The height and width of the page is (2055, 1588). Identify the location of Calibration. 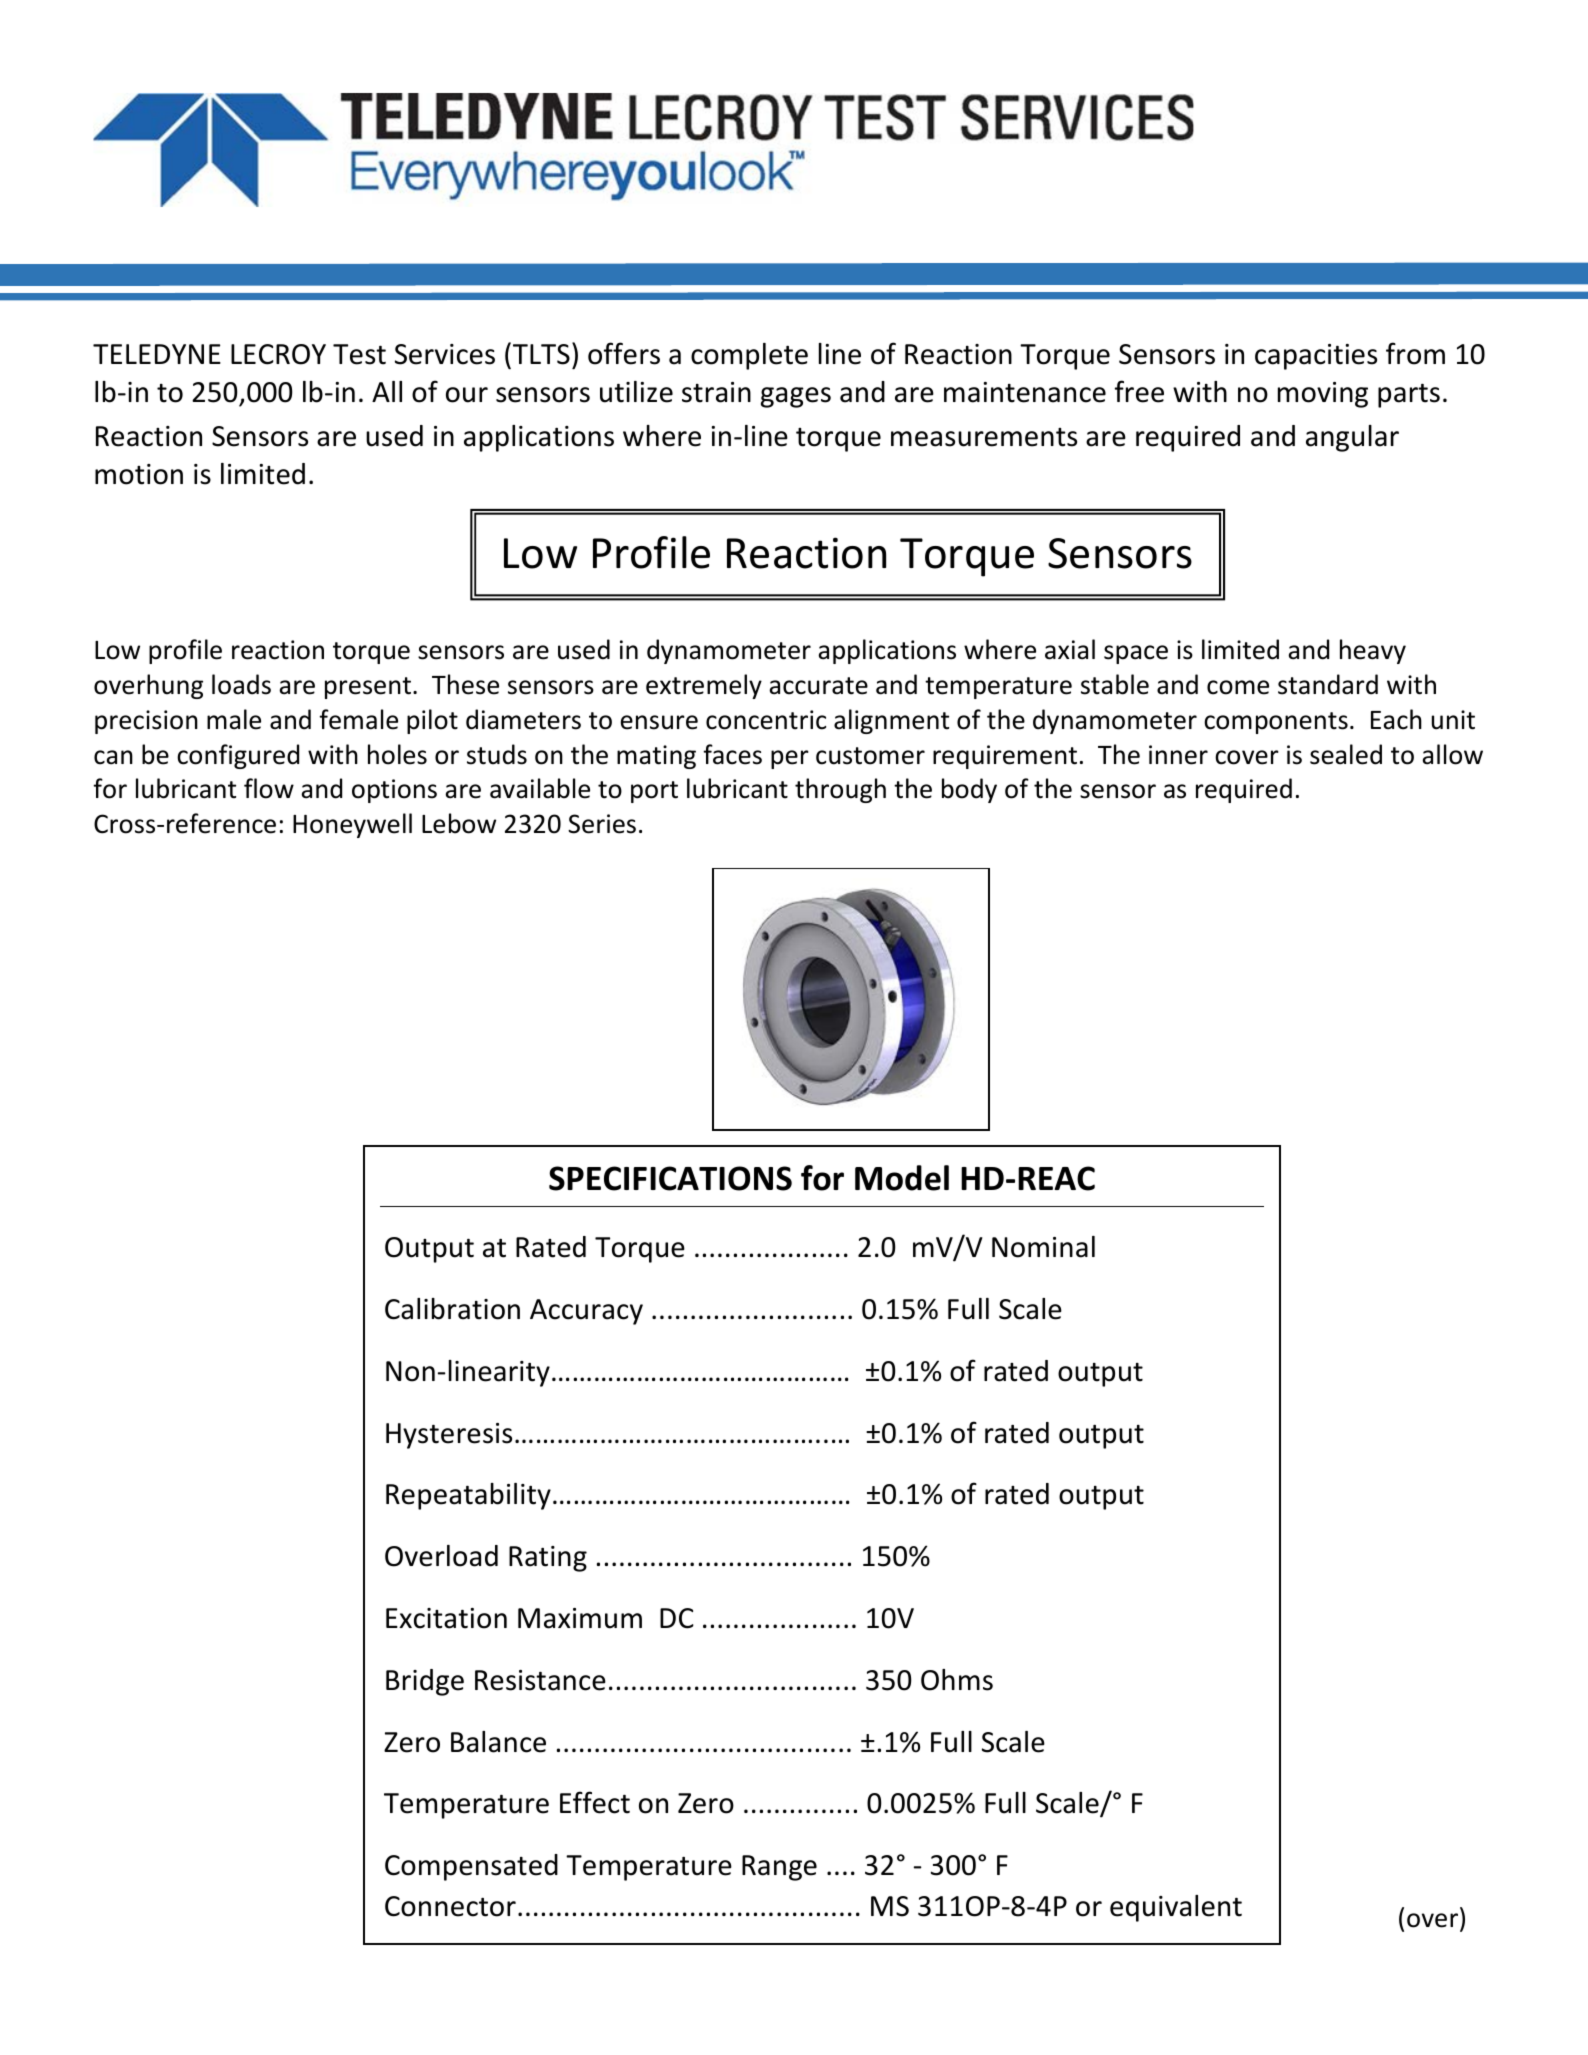
(452, 1309).
